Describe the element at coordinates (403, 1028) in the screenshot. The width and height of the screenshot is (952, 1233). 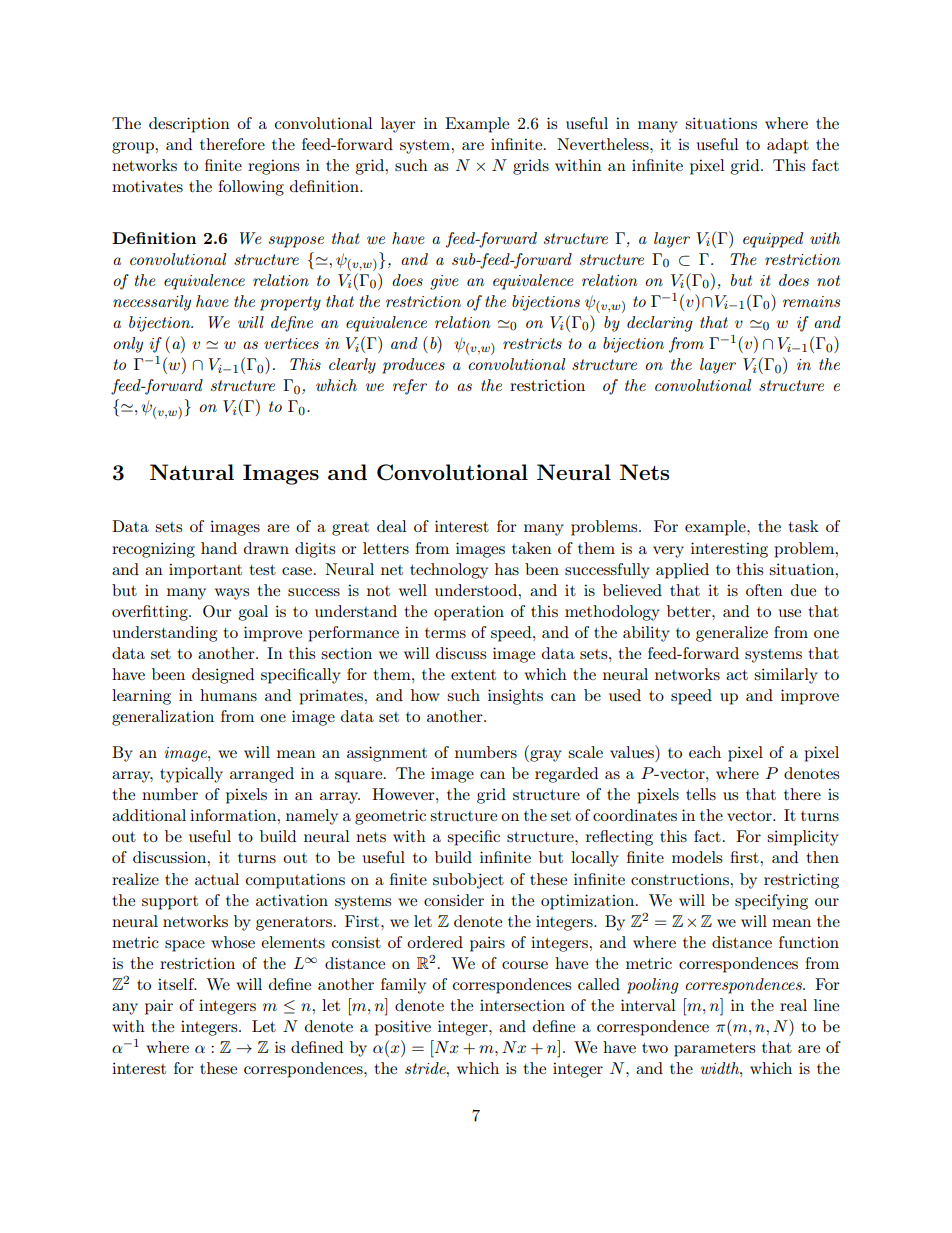
I see `positive` at that location.
